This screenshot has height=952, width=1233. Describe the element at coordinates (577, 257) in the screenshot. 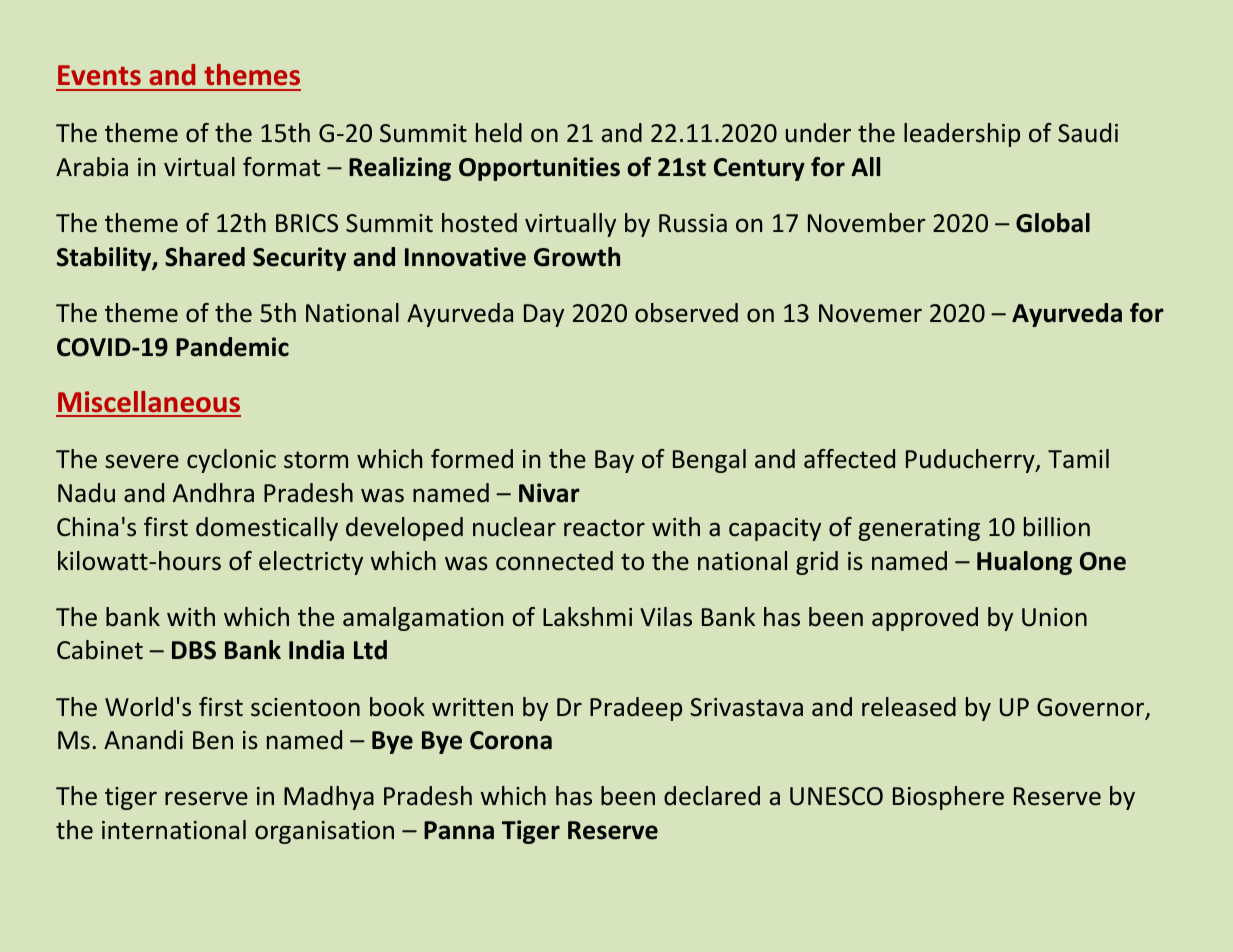

I see `Growth` at that location.
